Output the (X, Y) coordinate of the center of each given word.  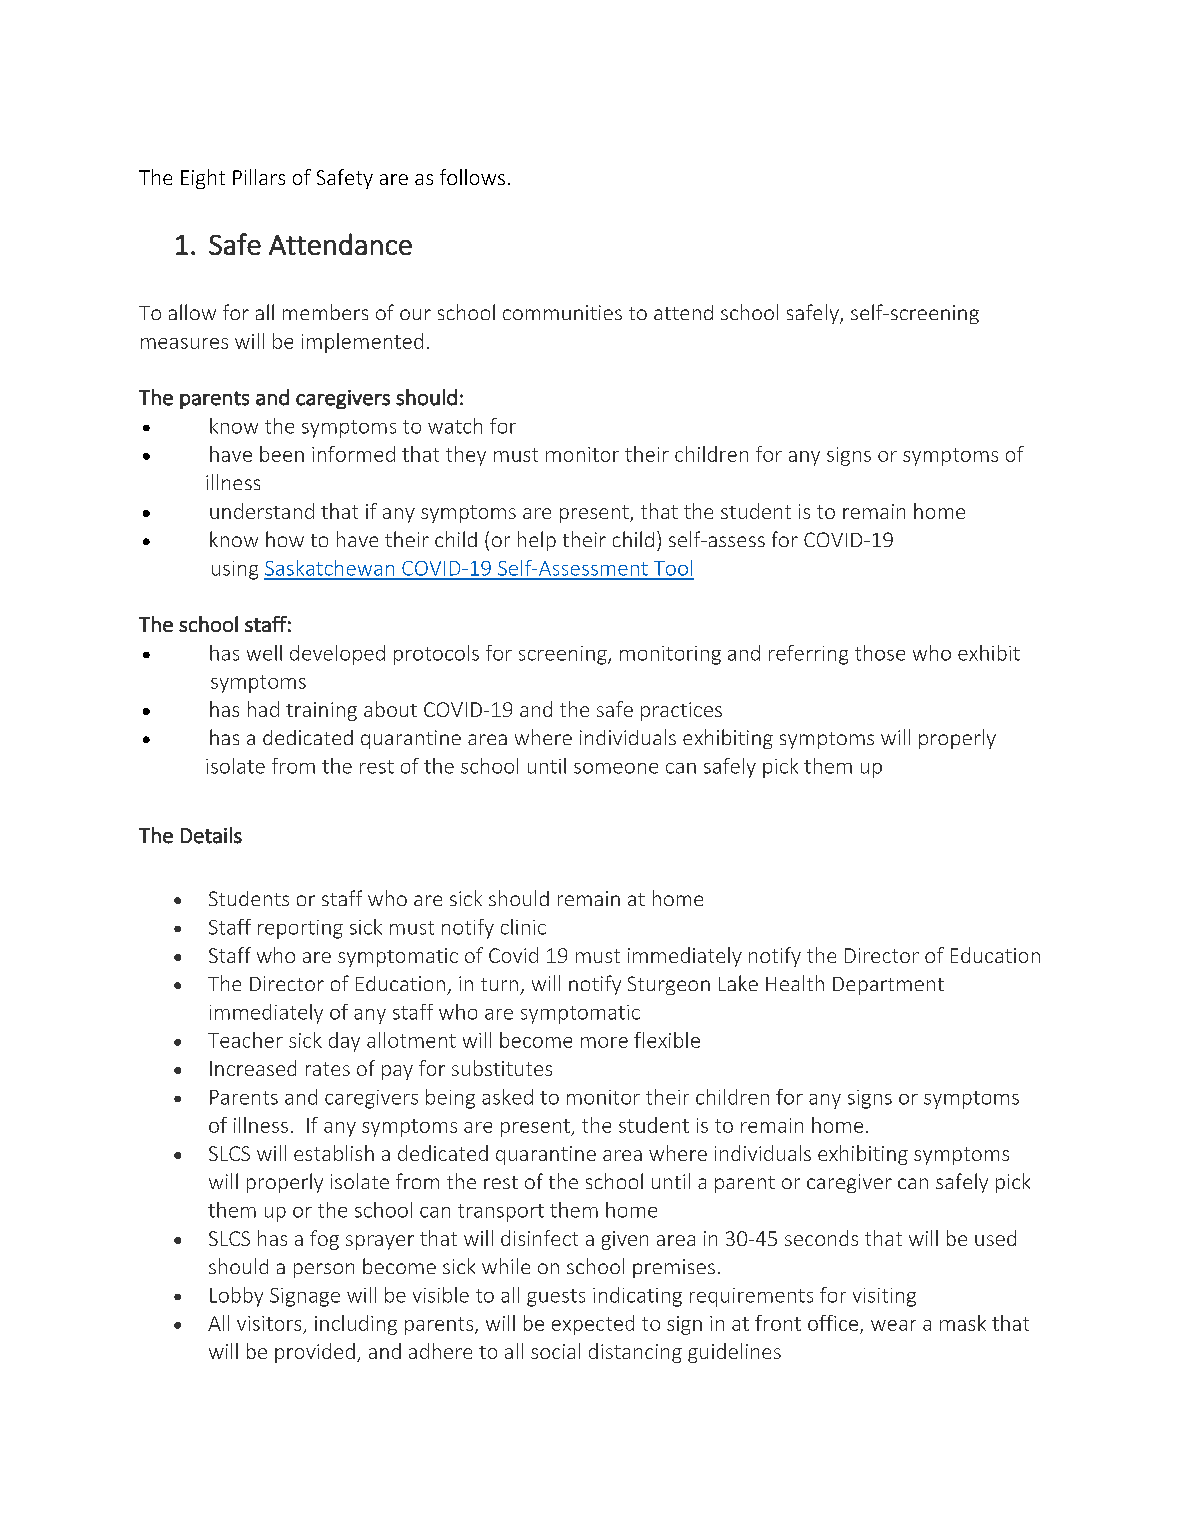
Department (888, 986)
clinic (523, 927)
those (880, 653)
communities (562, 312)
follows (472, 177)
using (235, 570)
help (537, 541)
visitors (269, 1323)
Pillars (259, 177)
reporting (300, 929)
